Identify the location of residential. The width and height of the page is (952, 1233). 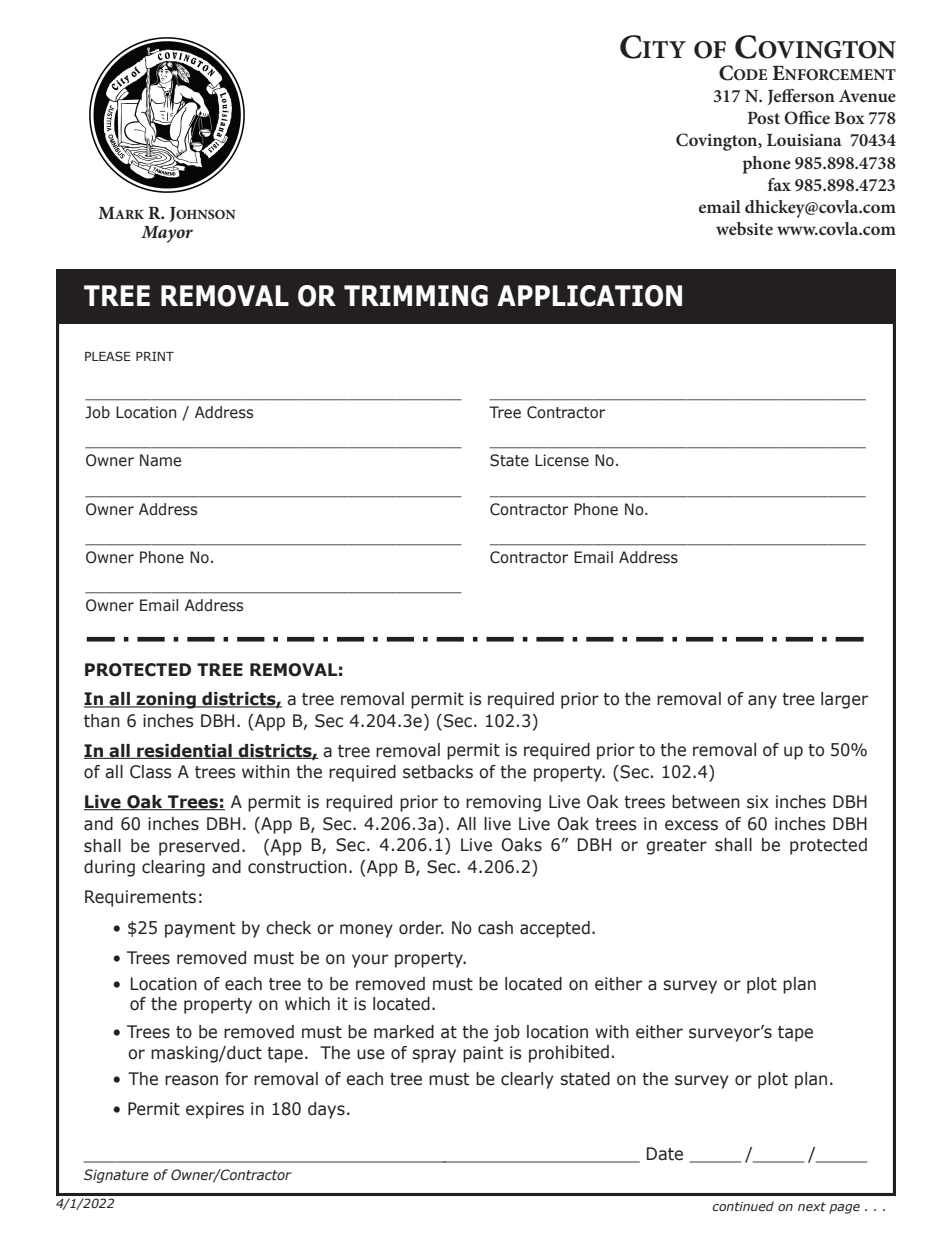
(184, 751).
